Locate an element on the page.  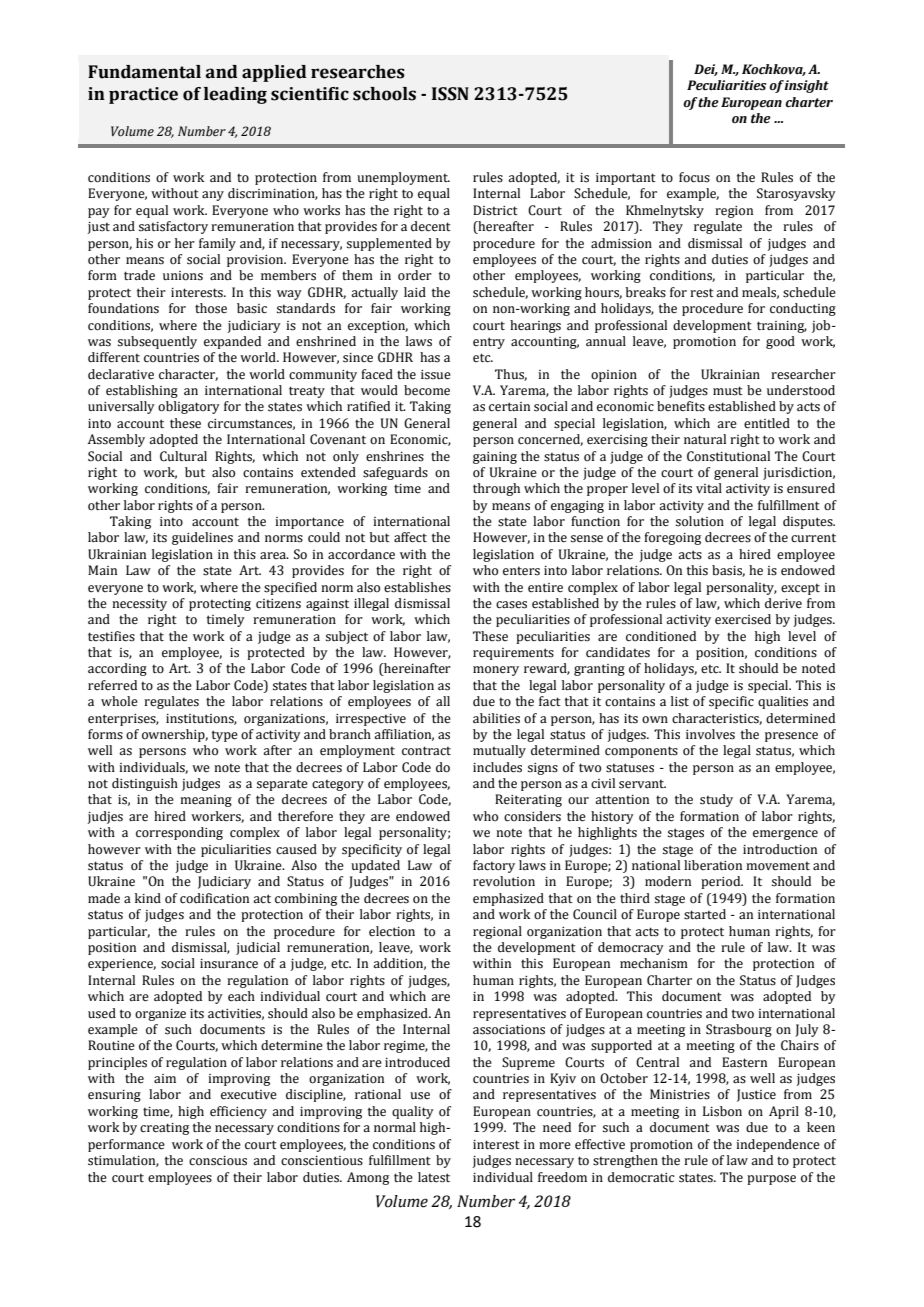
laid is located at coordinates (415, 292).
